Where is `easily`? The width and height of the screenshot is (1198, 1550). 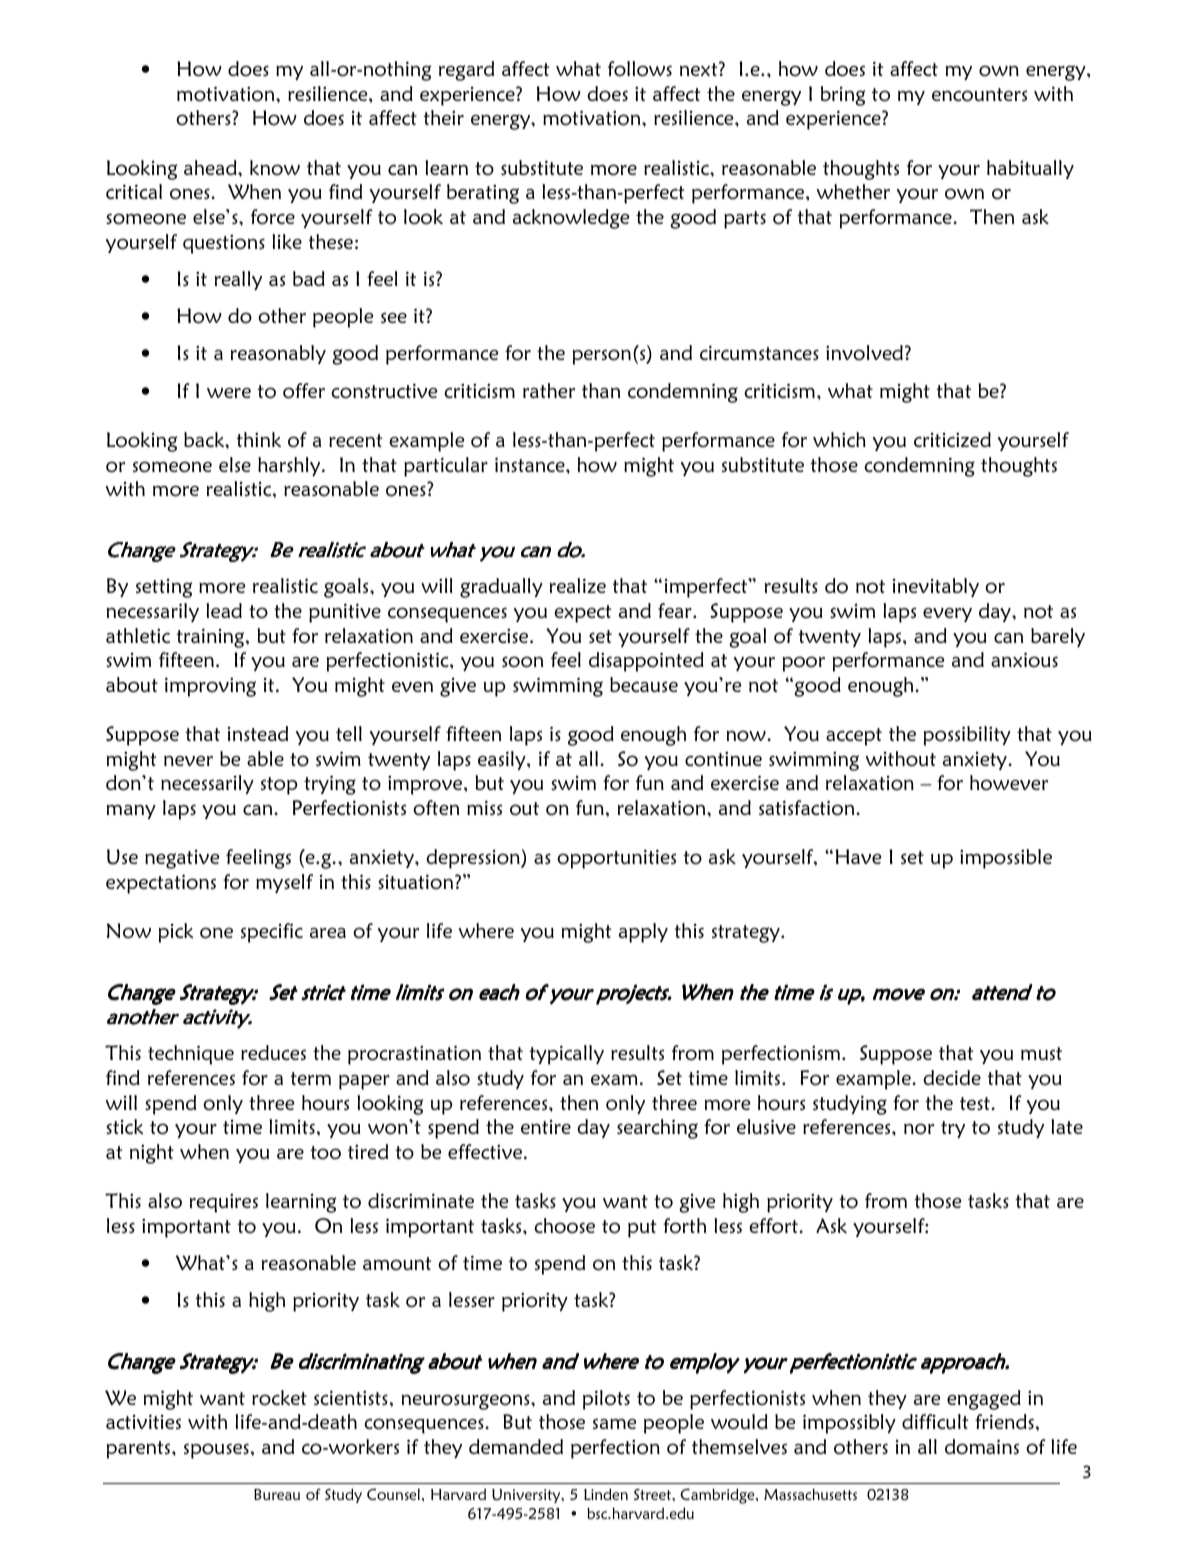 easily is located at coordinates (503, 760).
